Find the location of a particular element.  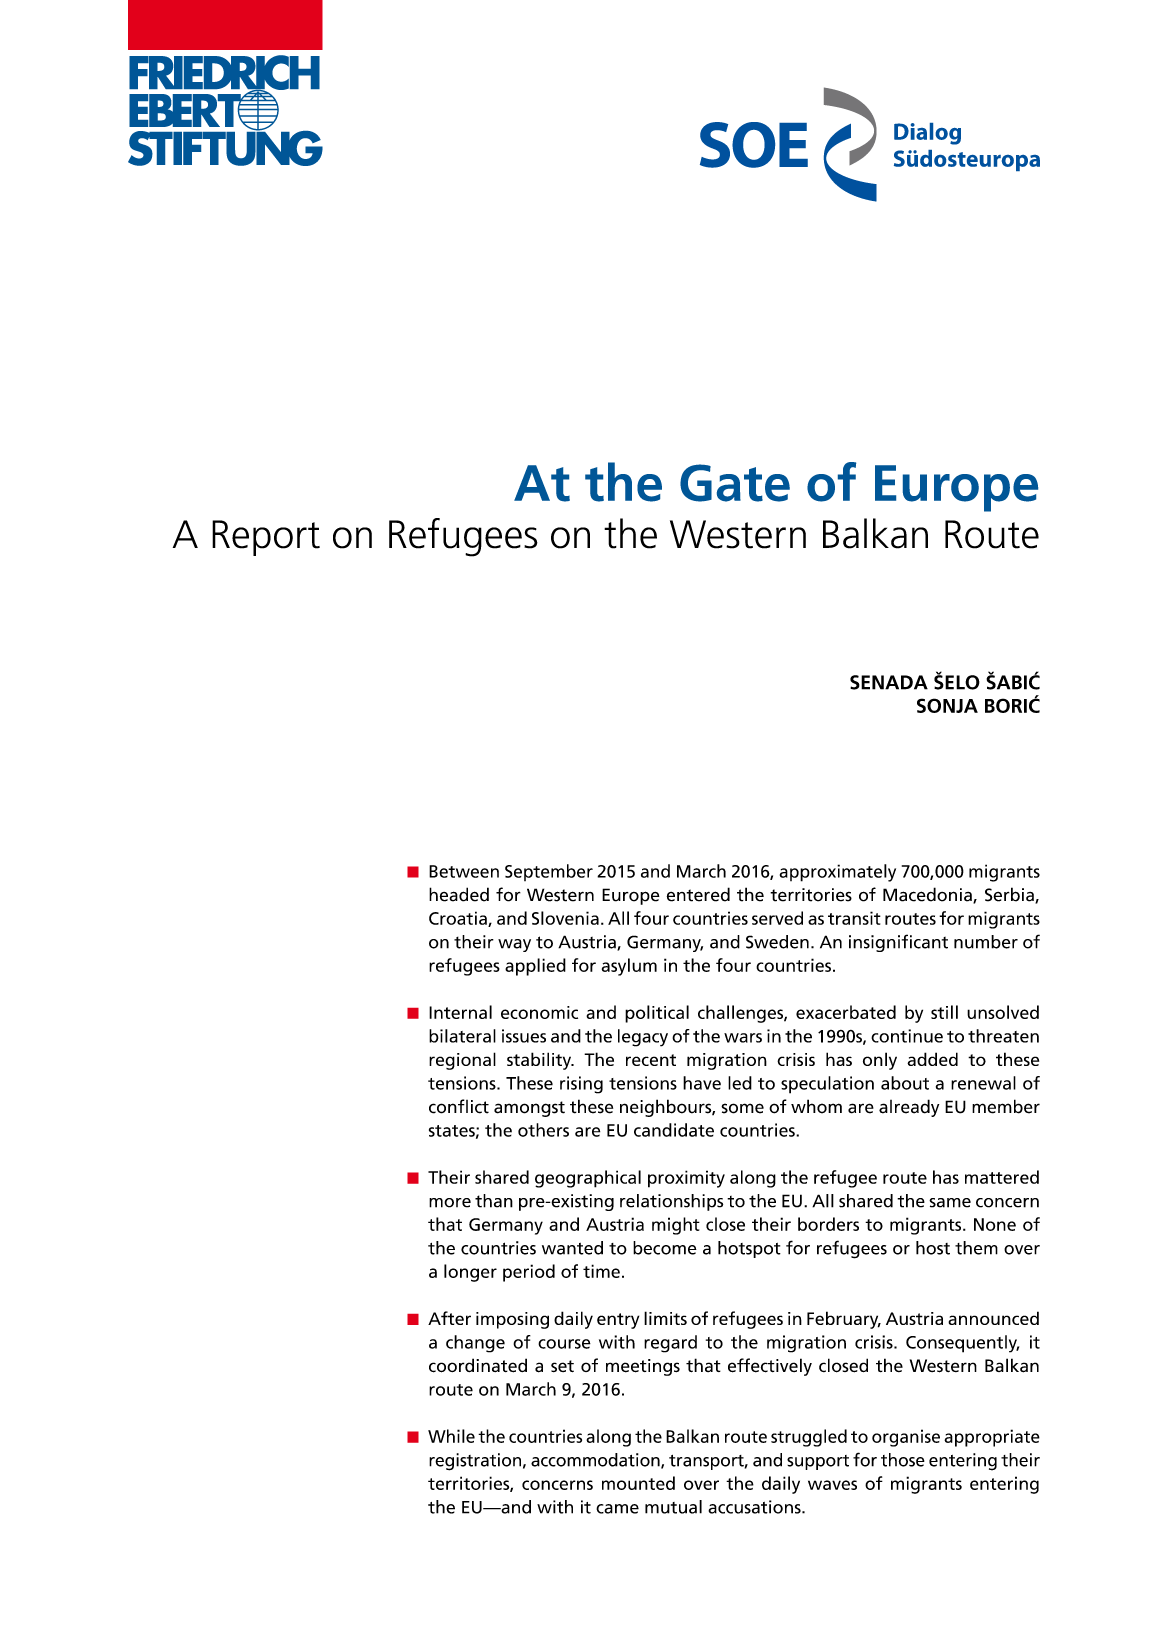

SONJA is located at coordinates (947, 705).
